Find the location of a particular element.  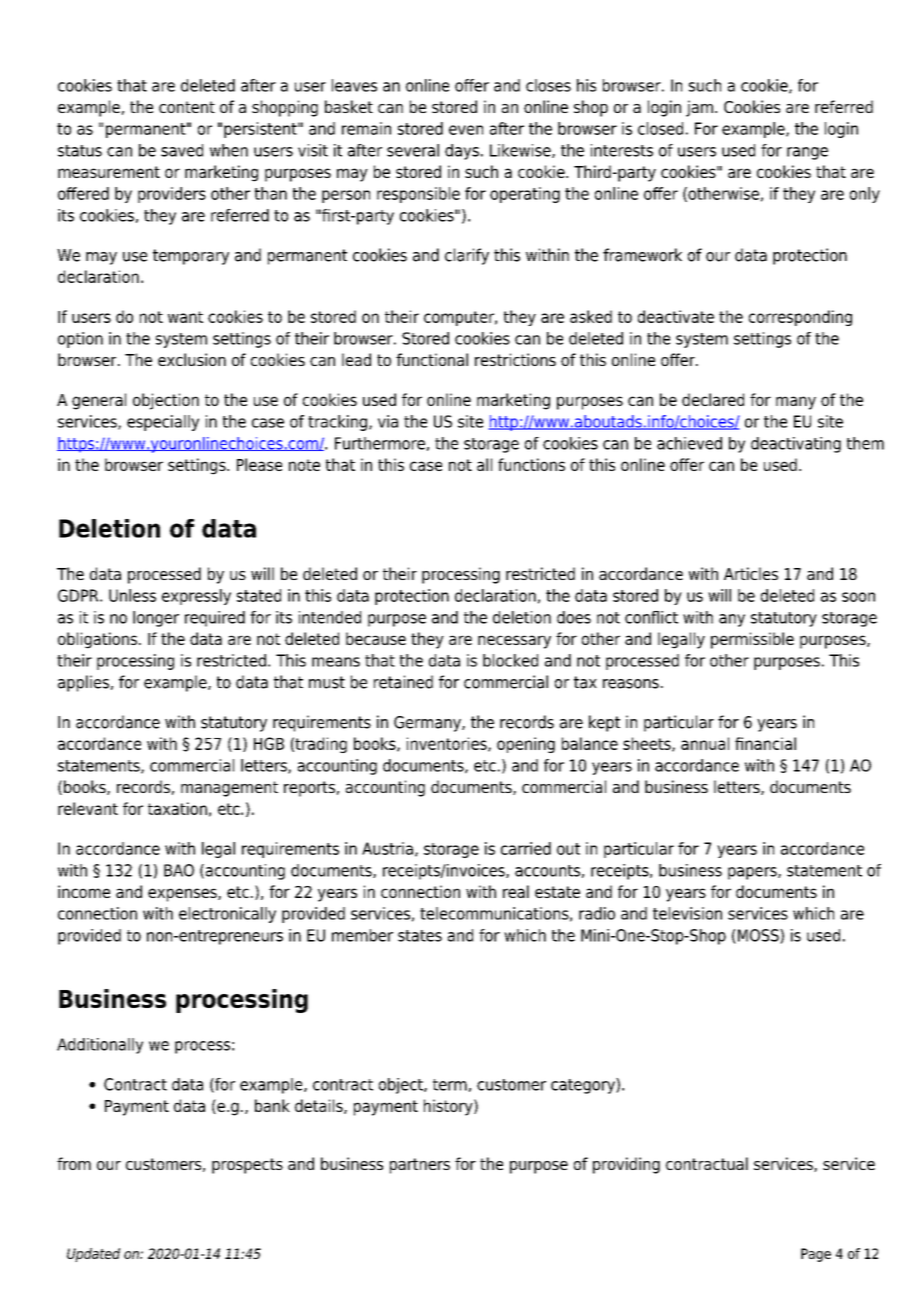

range is located at coordinates (807, 153).
